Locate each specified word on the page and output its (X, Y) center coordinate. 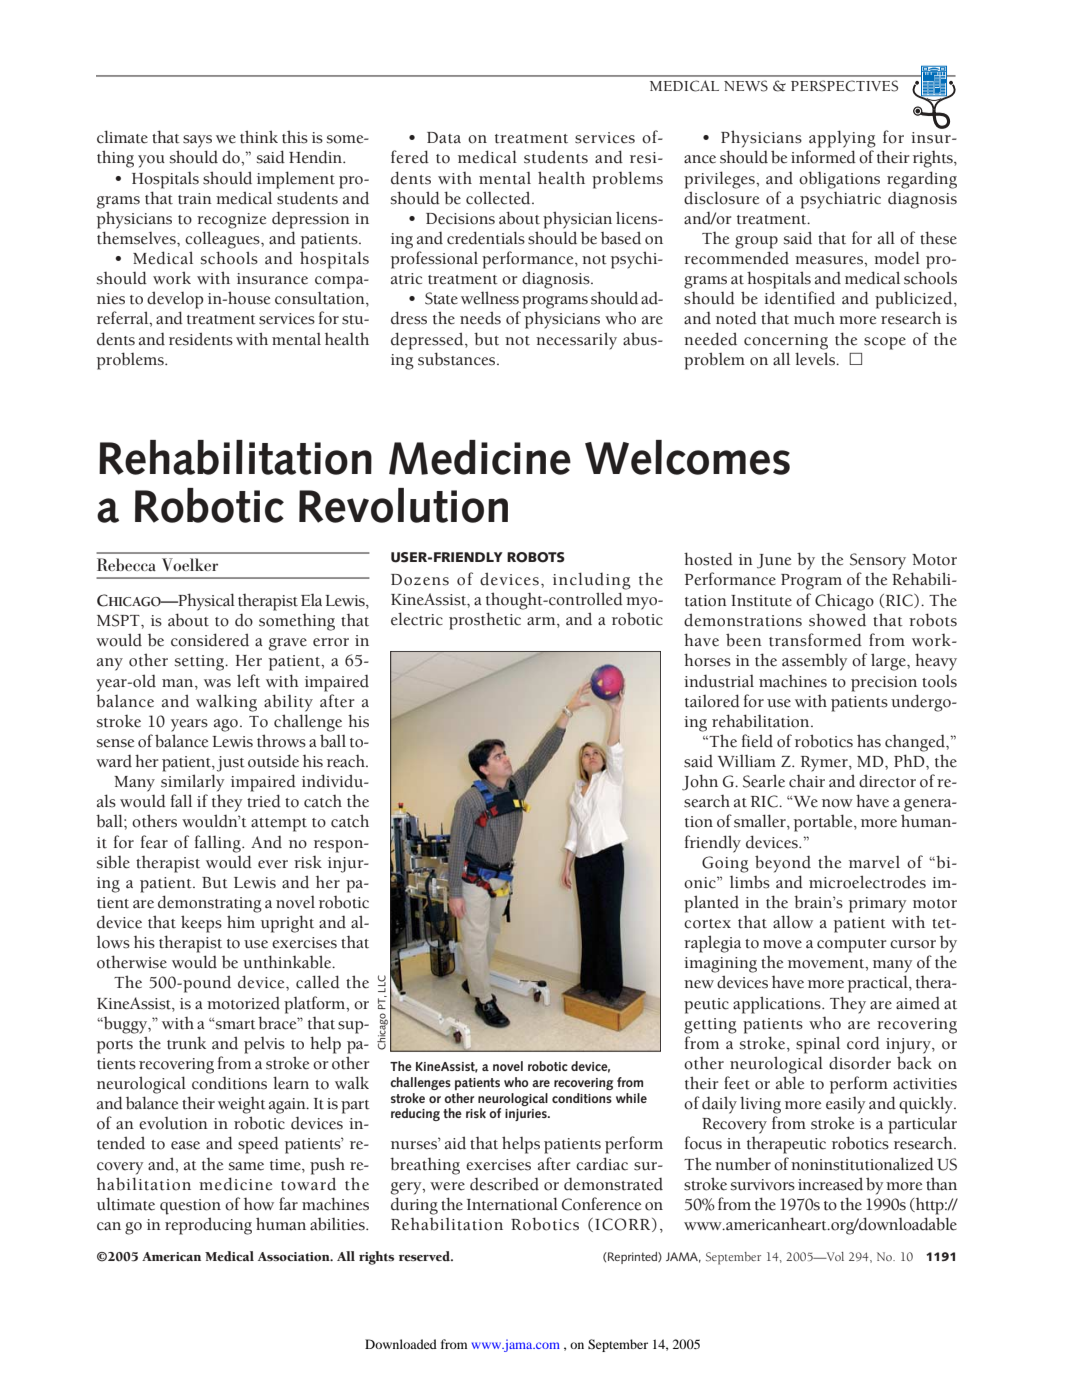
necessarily (576, 341)
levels (816, 359)
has (869, 741)
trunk (186, 1043)
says (197, 141)
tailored (712, 701)
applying (842, 139)
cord (863, 1043)
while (631, 1098)
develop (175, 300)
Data (444, 138)
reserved (425, 1256)
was (217, 683)
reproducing (208, 1226)
